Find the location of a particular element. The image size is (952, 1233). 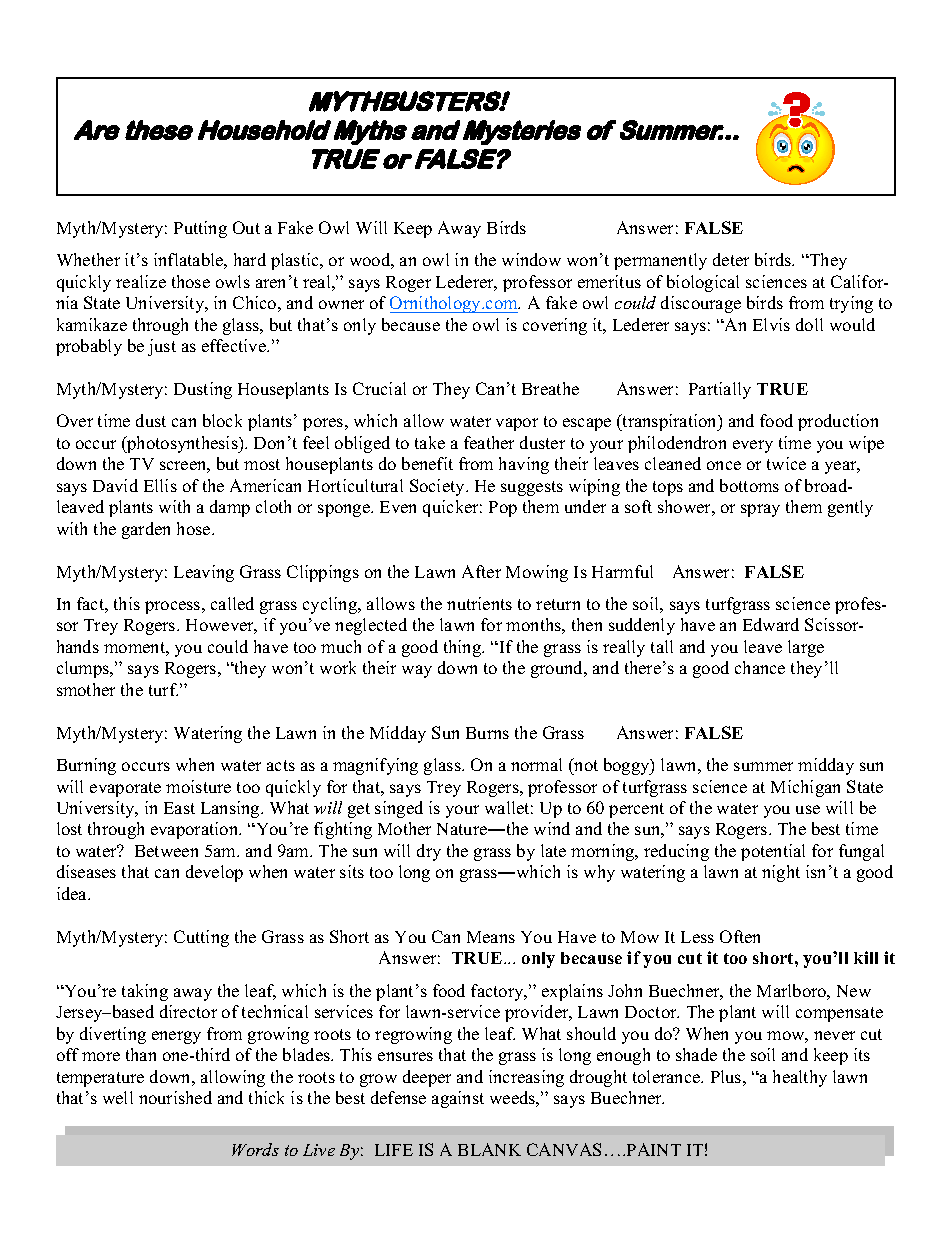

clumps is located at coordinates (84, 669).
